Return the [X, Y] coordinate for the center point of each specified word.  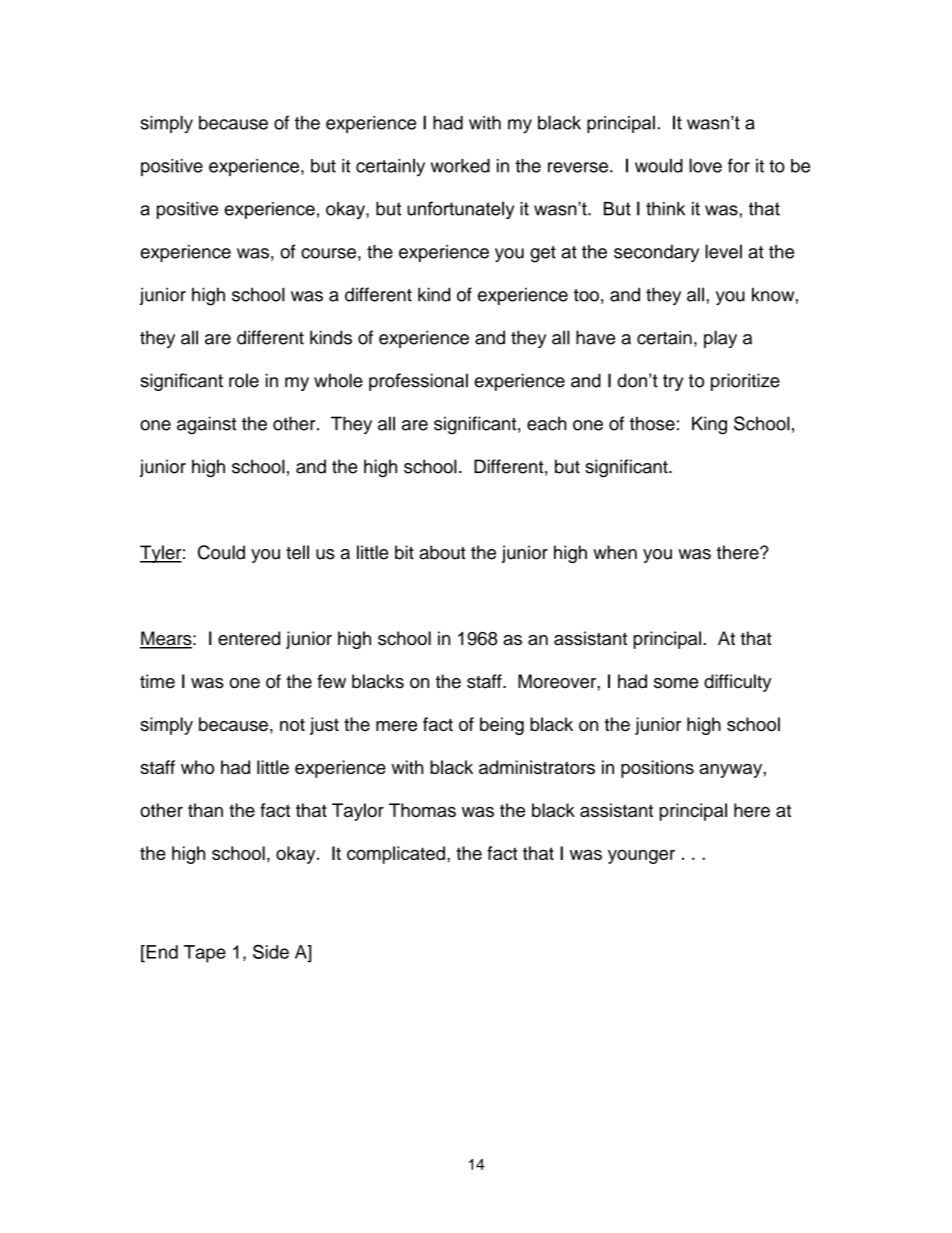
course [328, 253]
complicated [396, 855]
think [665, 209]
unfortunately [460, 210]
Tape [205, 954]
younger [641, 856]
